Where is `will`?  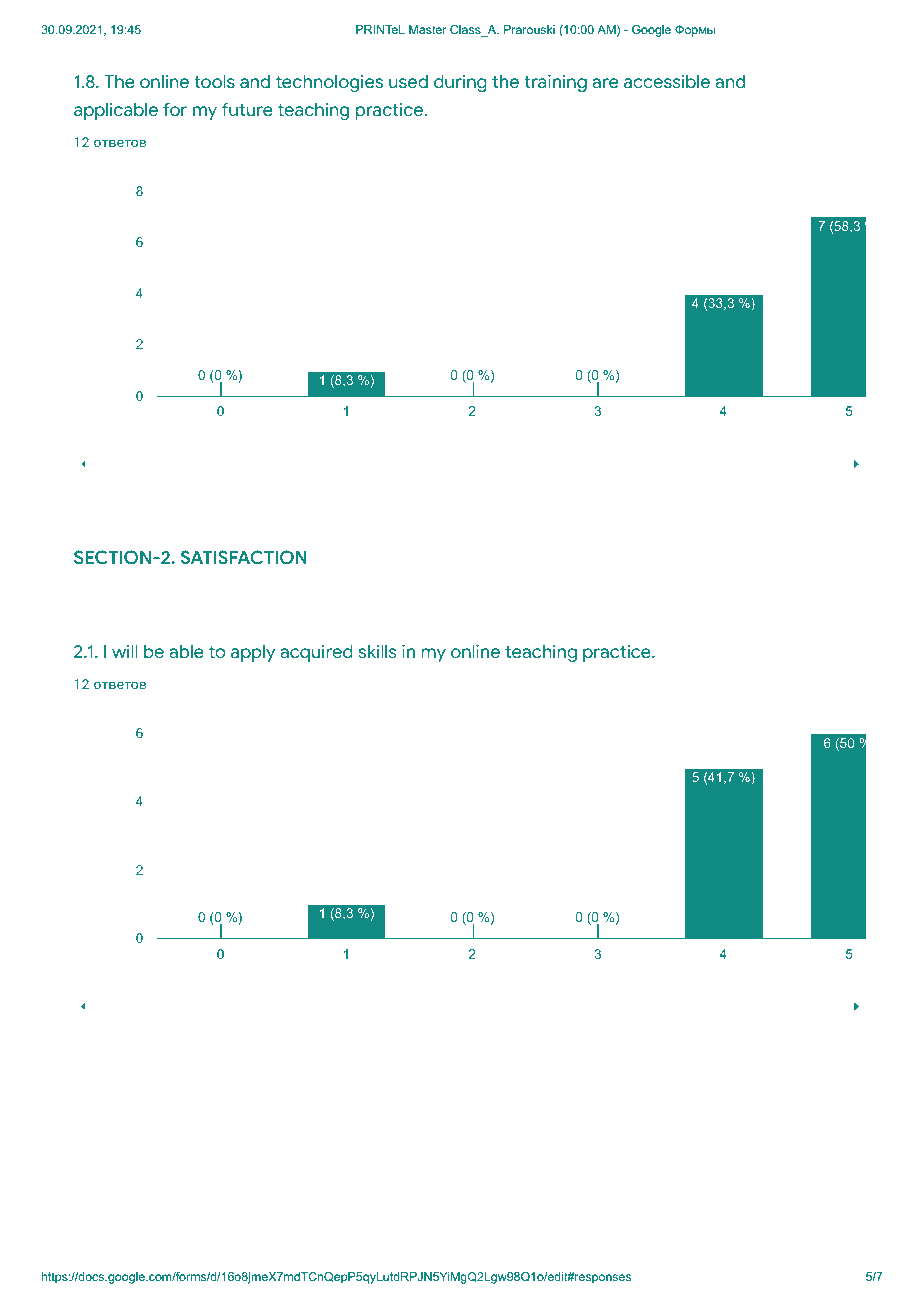
will is located at coordinates (124, 651).
